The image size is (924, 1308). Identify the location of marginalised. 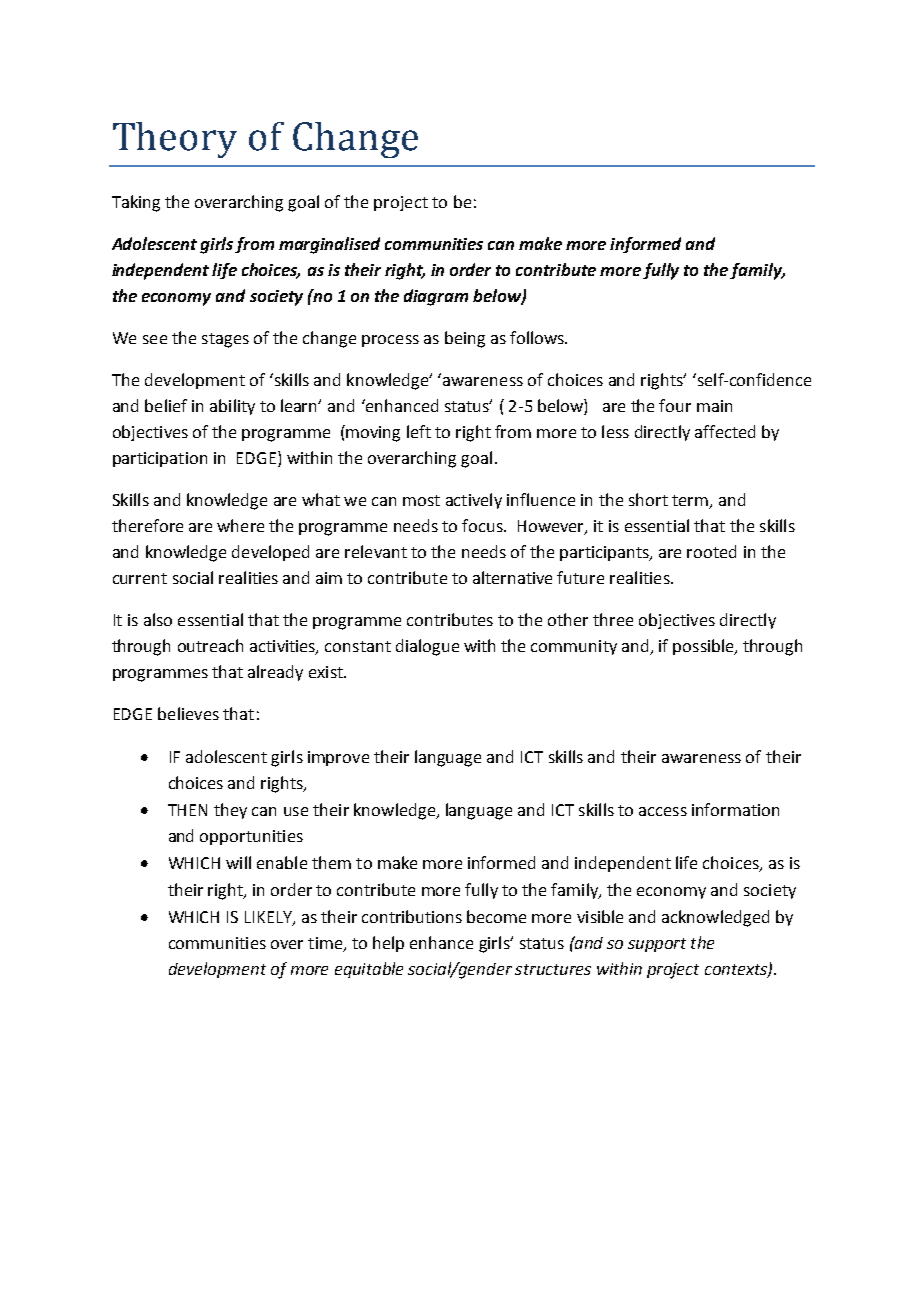
(329, 245).
